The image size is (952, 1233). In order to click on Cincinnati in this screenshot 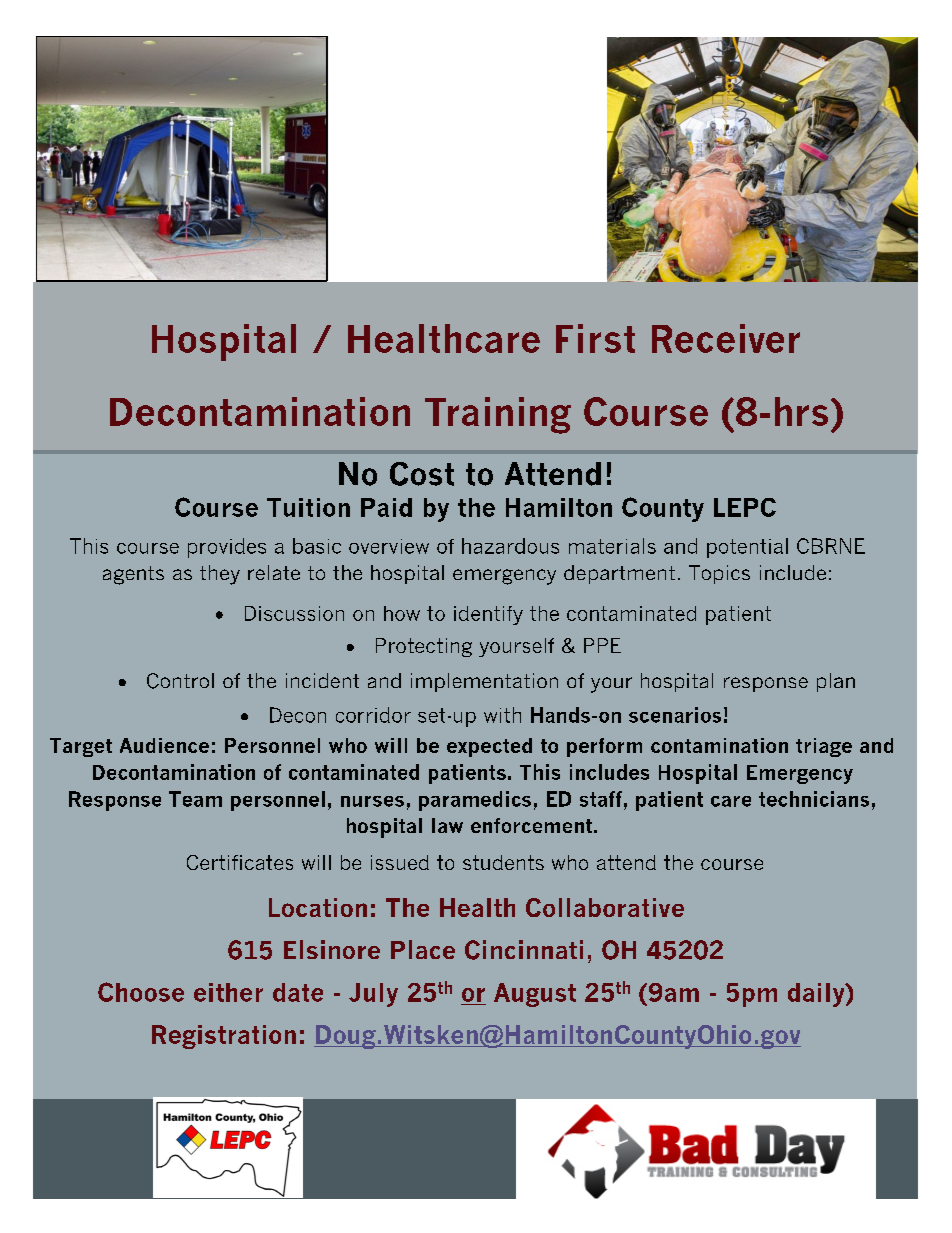, I will do `click(524, 950)`.
